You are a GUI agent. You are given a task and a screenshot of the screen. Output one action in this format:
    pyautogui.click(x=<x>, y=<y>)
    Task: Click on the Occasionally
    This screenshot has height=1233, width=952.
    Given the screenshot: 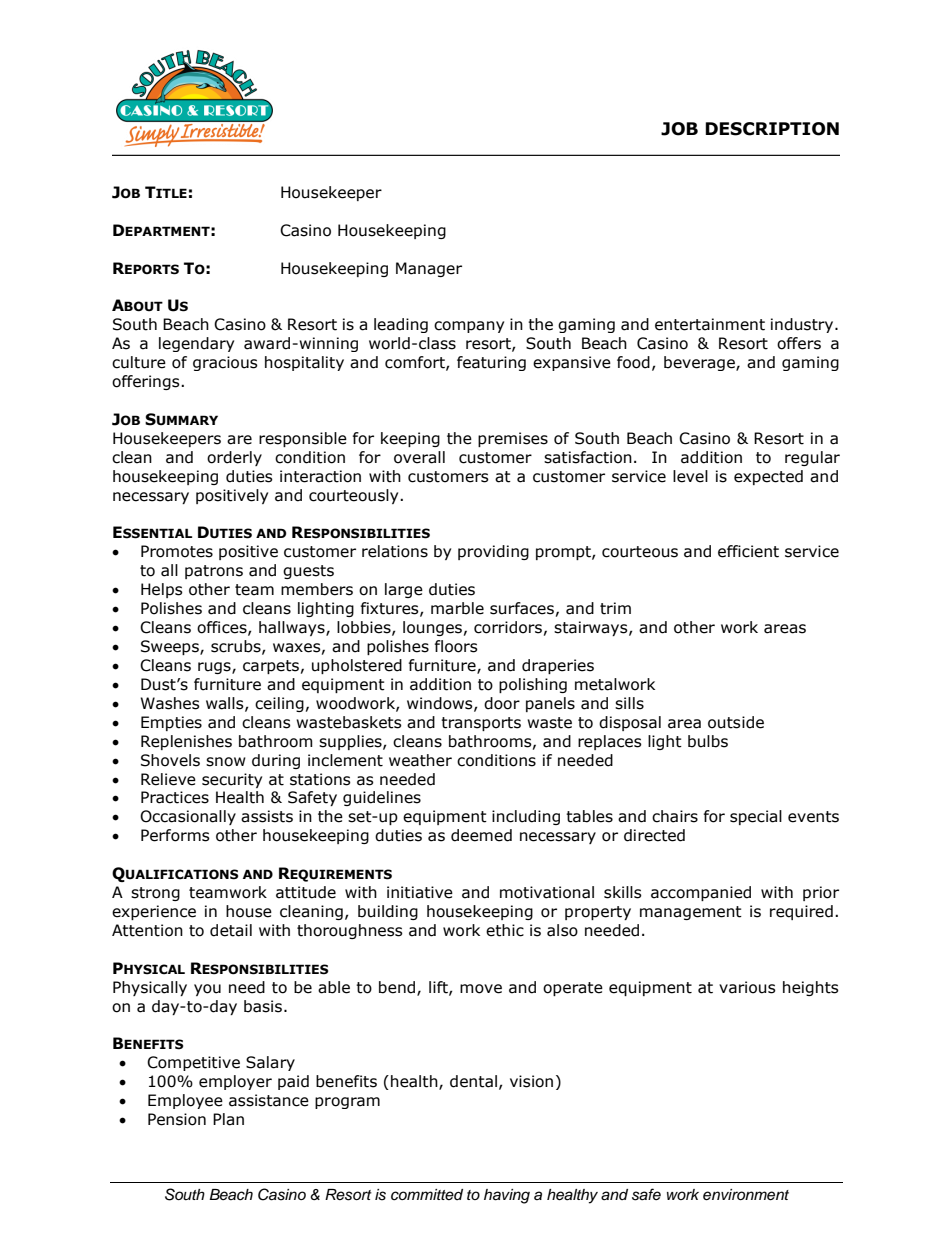 What is the action you would take?
    pyautogui.click(x=188, y=817)
